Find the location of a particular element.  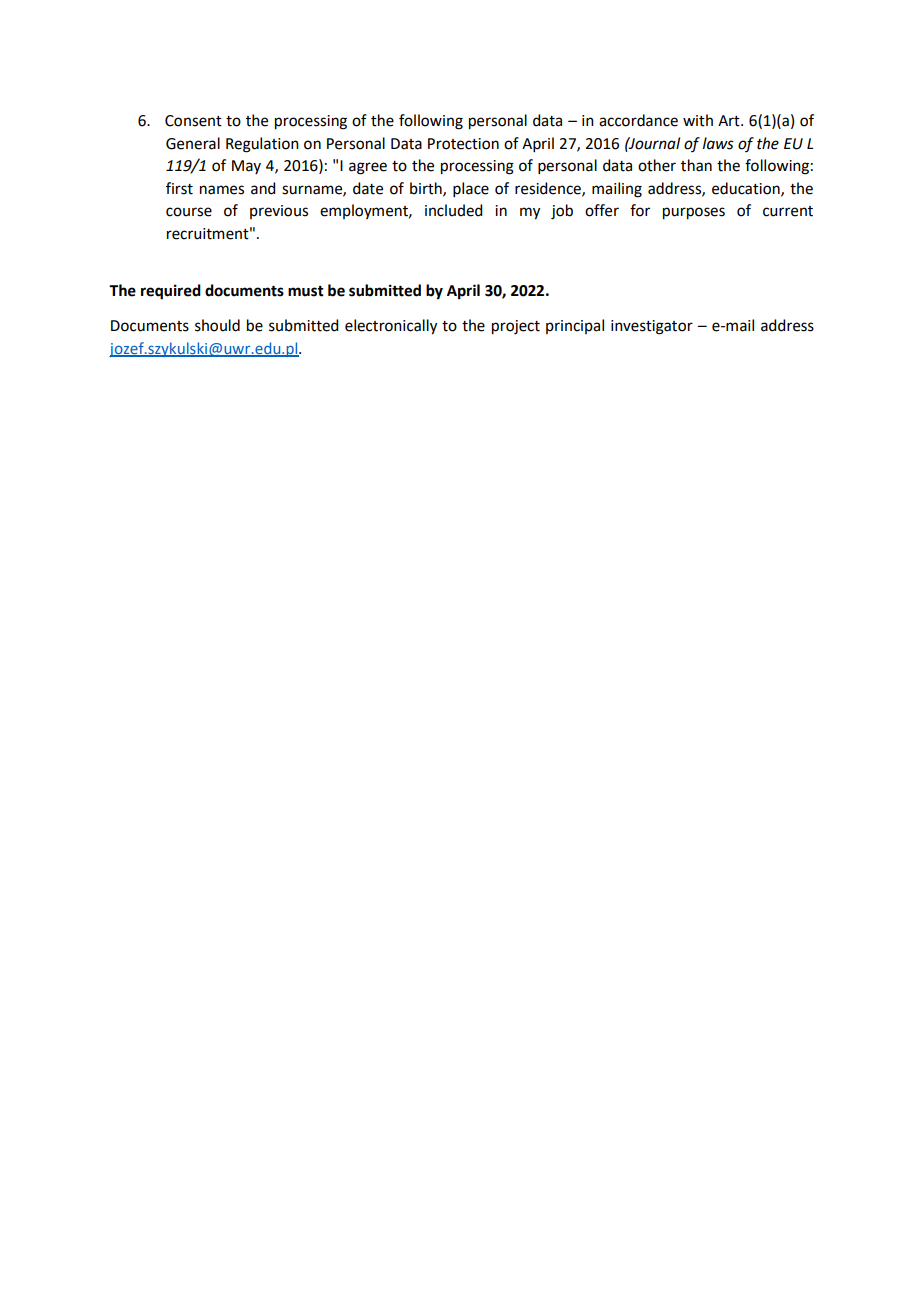

Consent is located at coordinates (193, 121).
